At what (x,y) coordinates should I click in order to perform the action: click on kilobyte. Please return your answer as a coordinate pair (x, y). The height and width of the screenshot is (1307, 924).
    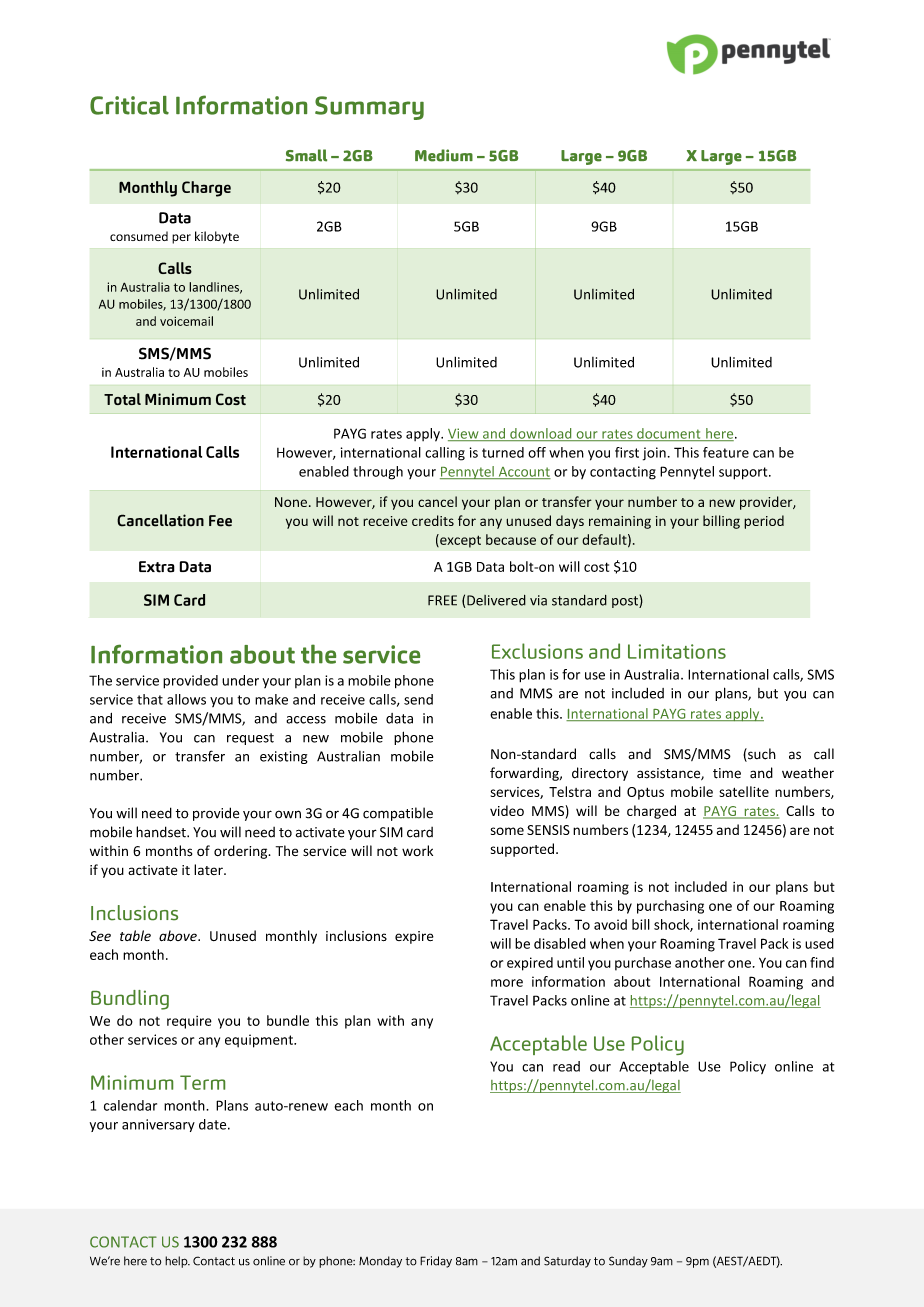
    Looking at the image, I should click on (217, 237).
